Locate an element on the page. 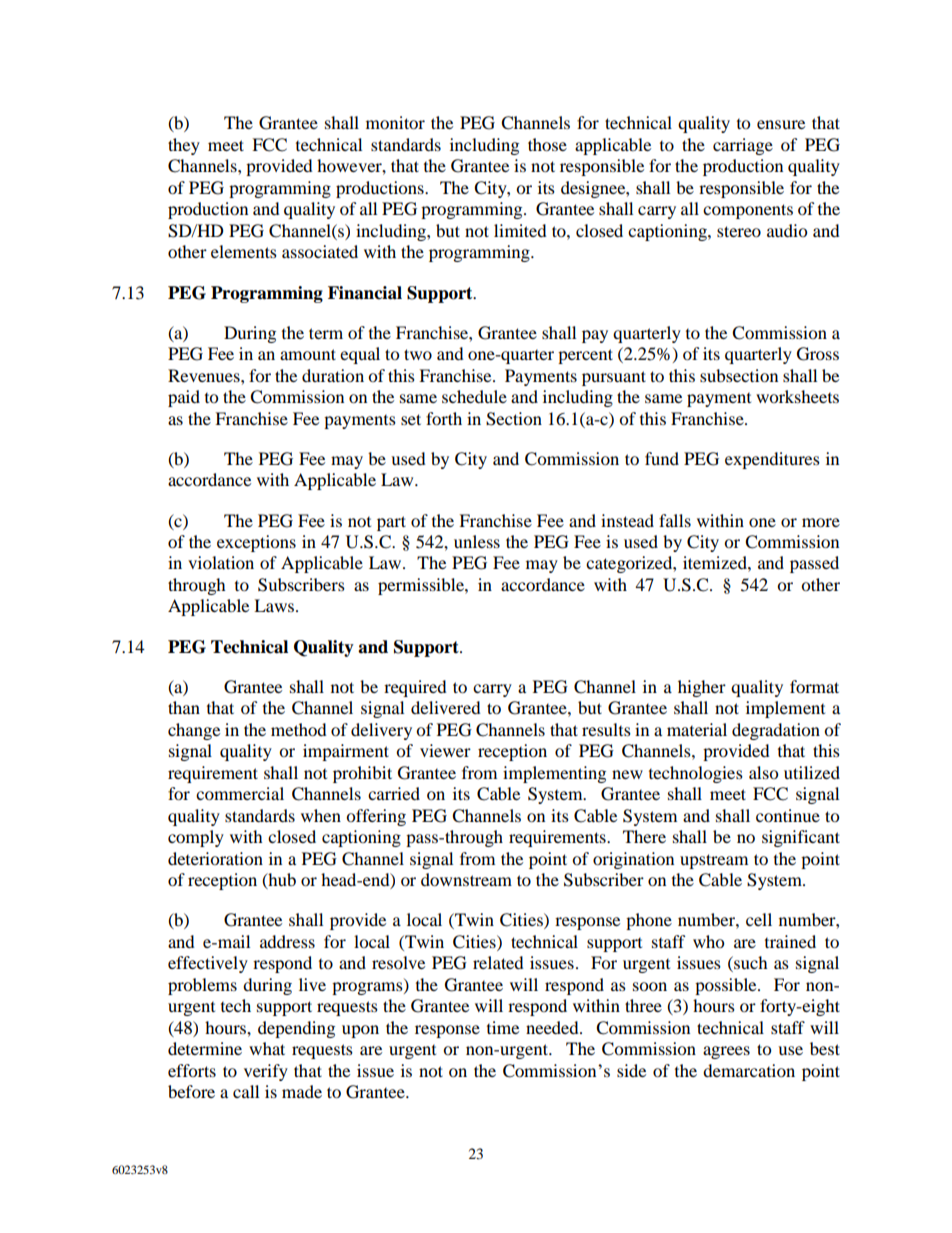 The width and height of the document is (952, 1233). carriage is located at coordinates (743, 146).
